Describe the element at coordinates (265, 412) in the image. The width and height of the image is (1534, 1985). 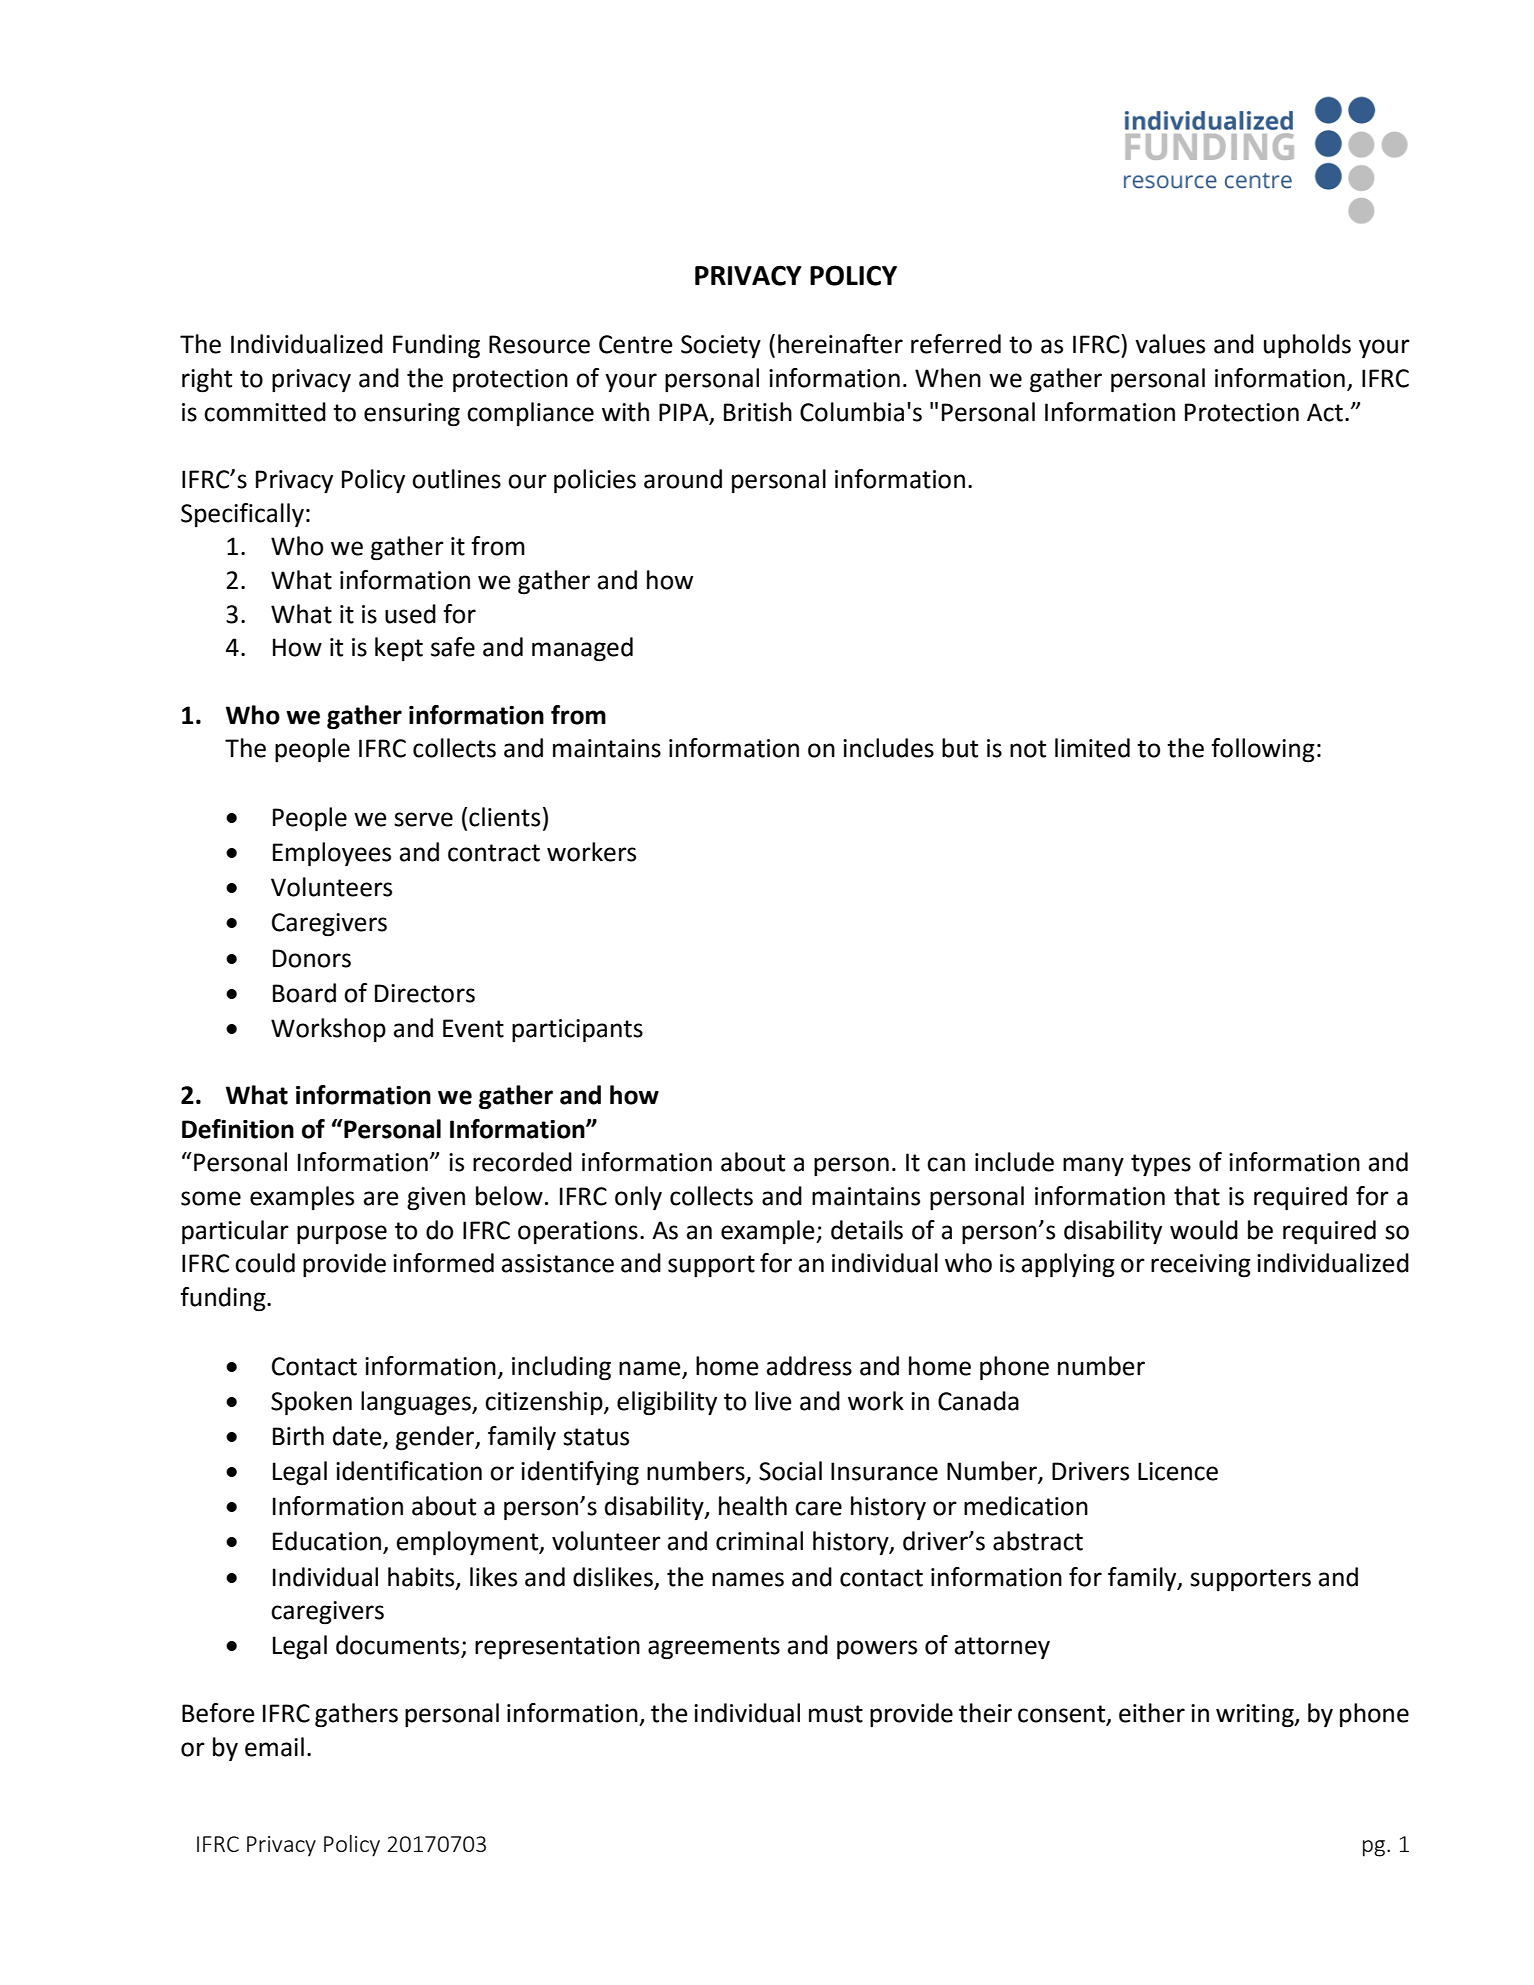
I see `committed` at that location.
